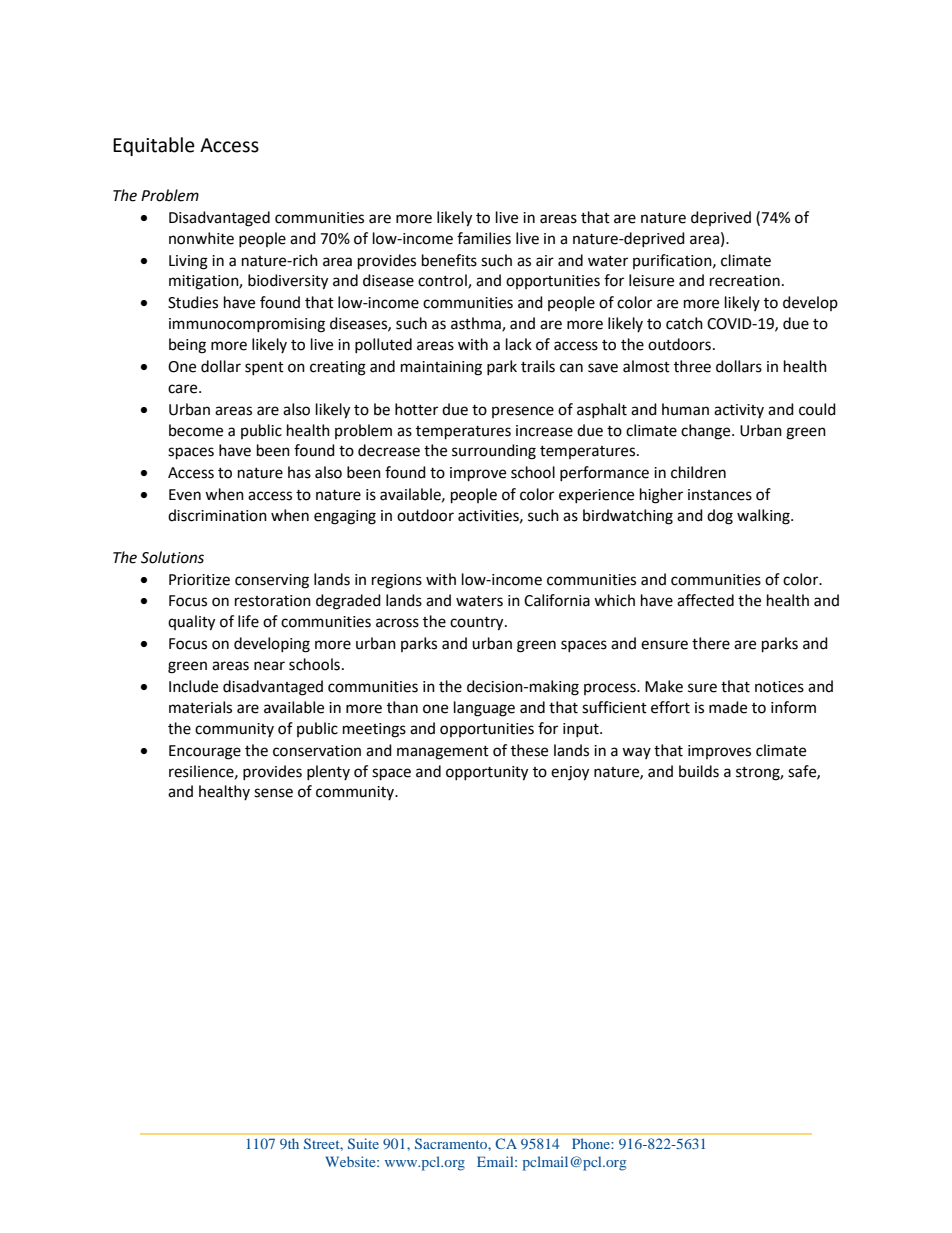  I want to click on Suite, so click(363, 1143).
